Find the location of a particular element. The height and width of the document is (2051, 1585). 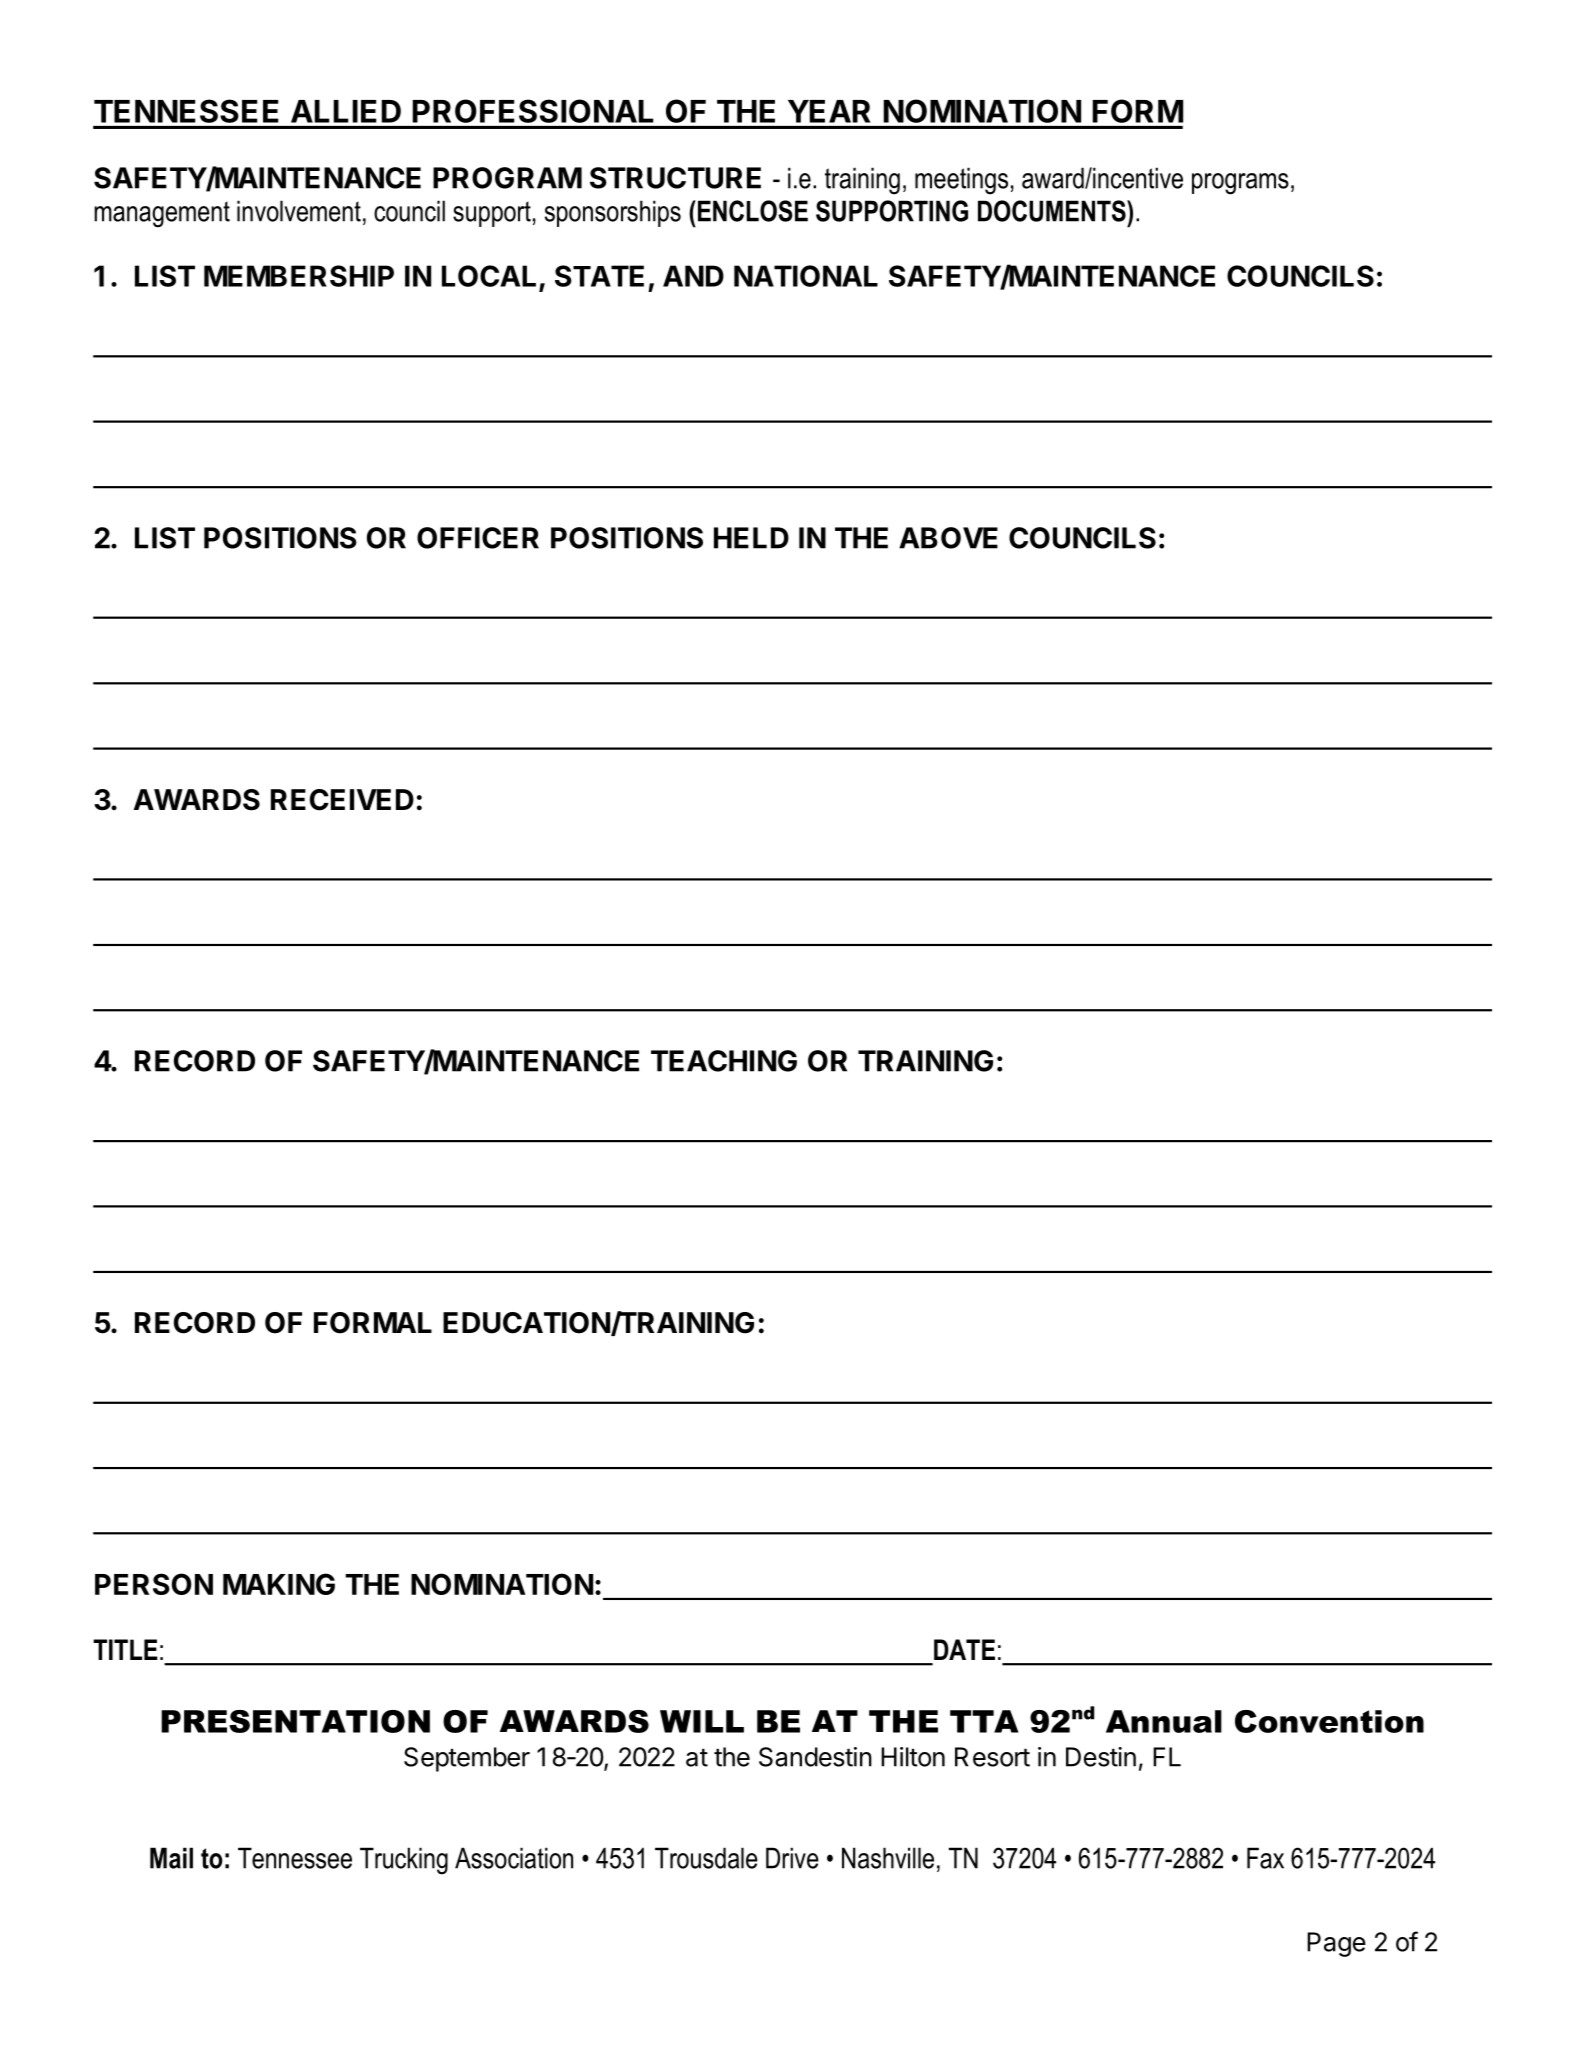

ABOVE is located at coordinates (948, 538).
